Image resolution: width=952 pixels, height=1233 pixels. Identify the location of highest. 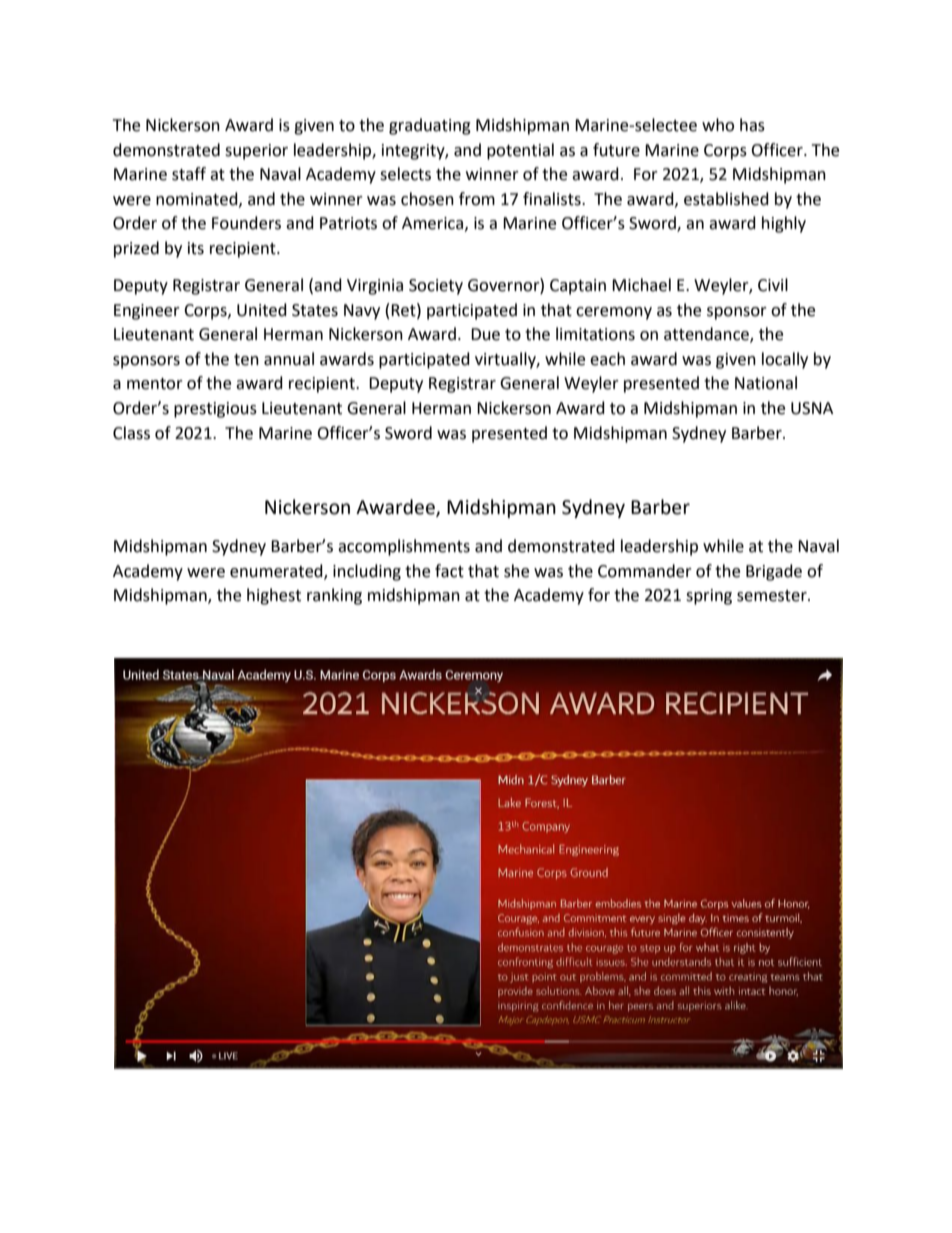
(274, 596).
